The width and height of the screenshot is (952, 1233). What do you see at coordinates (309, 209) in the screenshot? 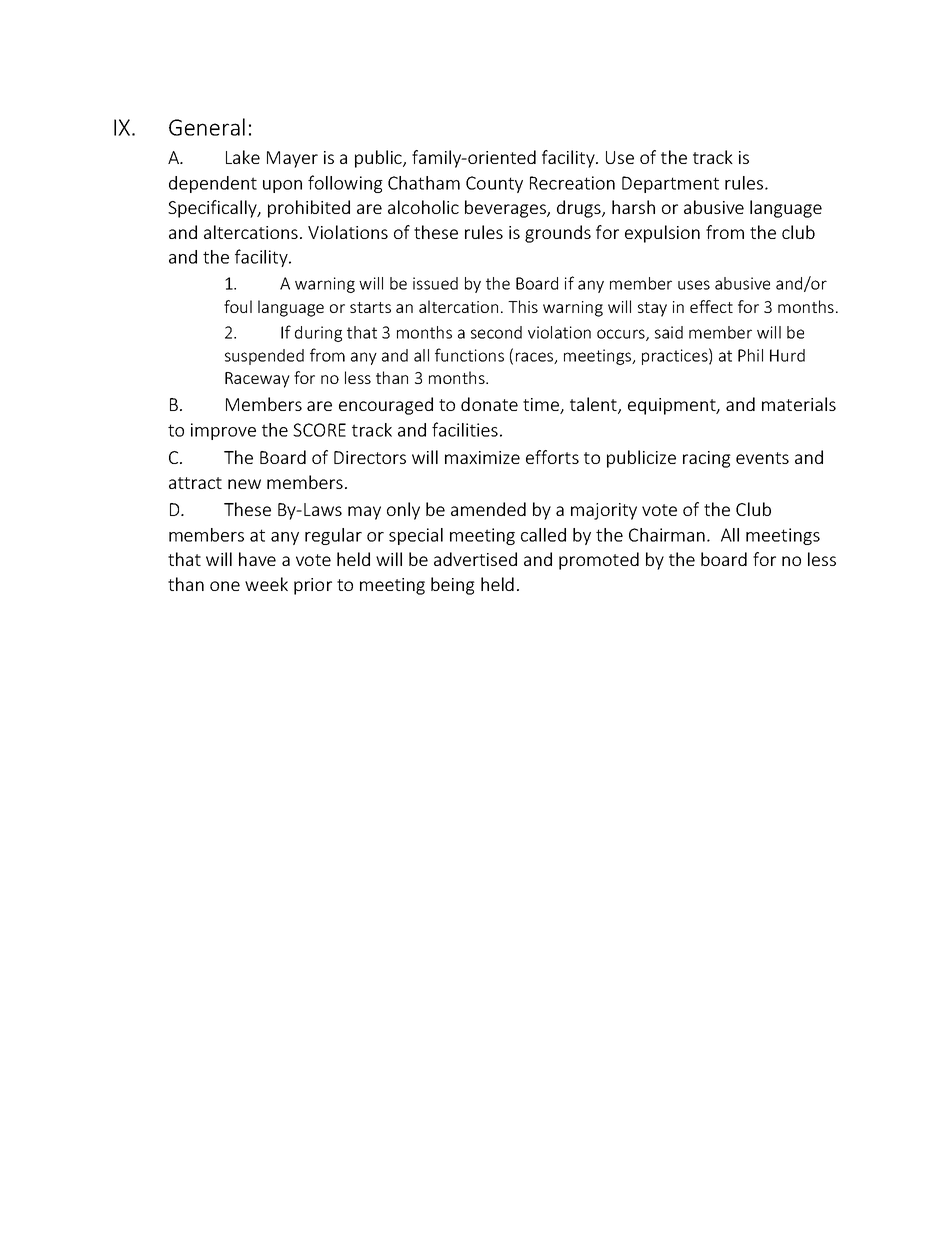
I see `prohibited` at bounding box center [309, 209].
